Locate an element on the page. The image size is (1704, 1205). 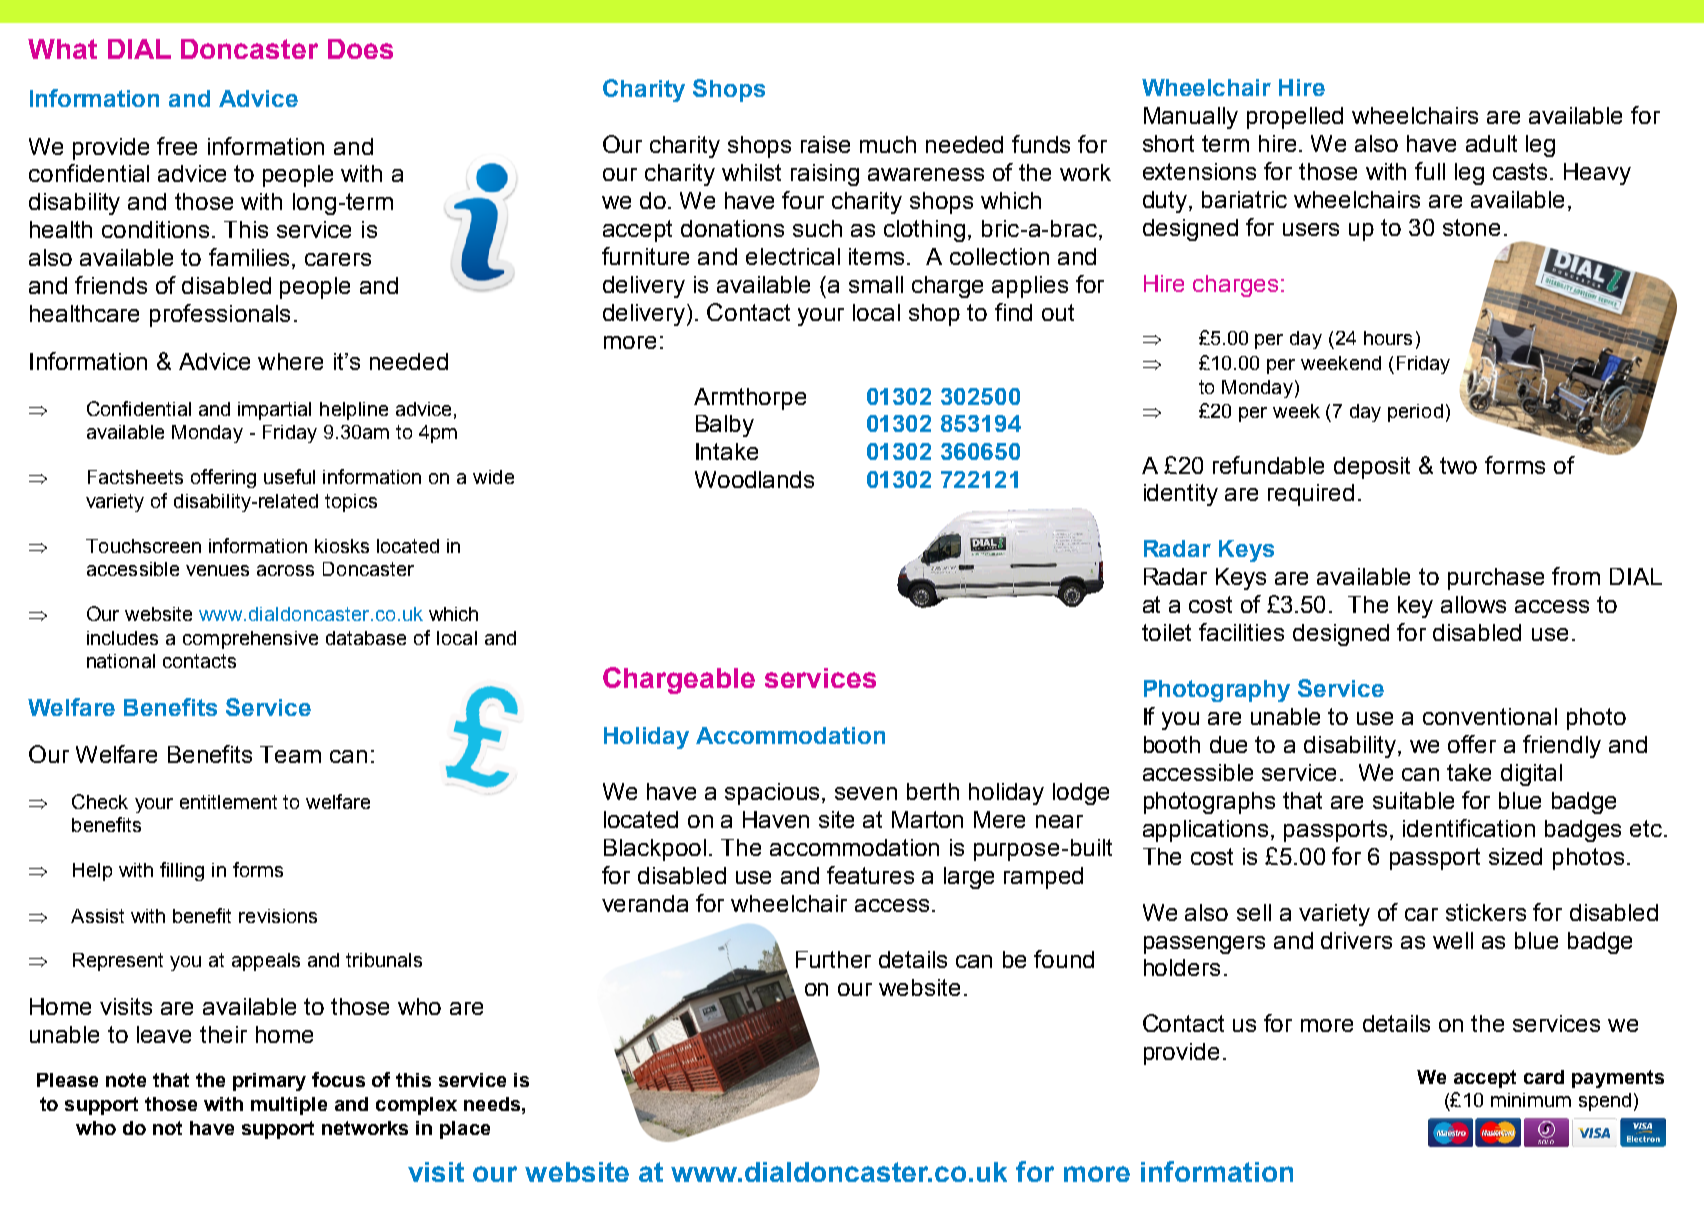
place is located at coordinates (465, 1130).
